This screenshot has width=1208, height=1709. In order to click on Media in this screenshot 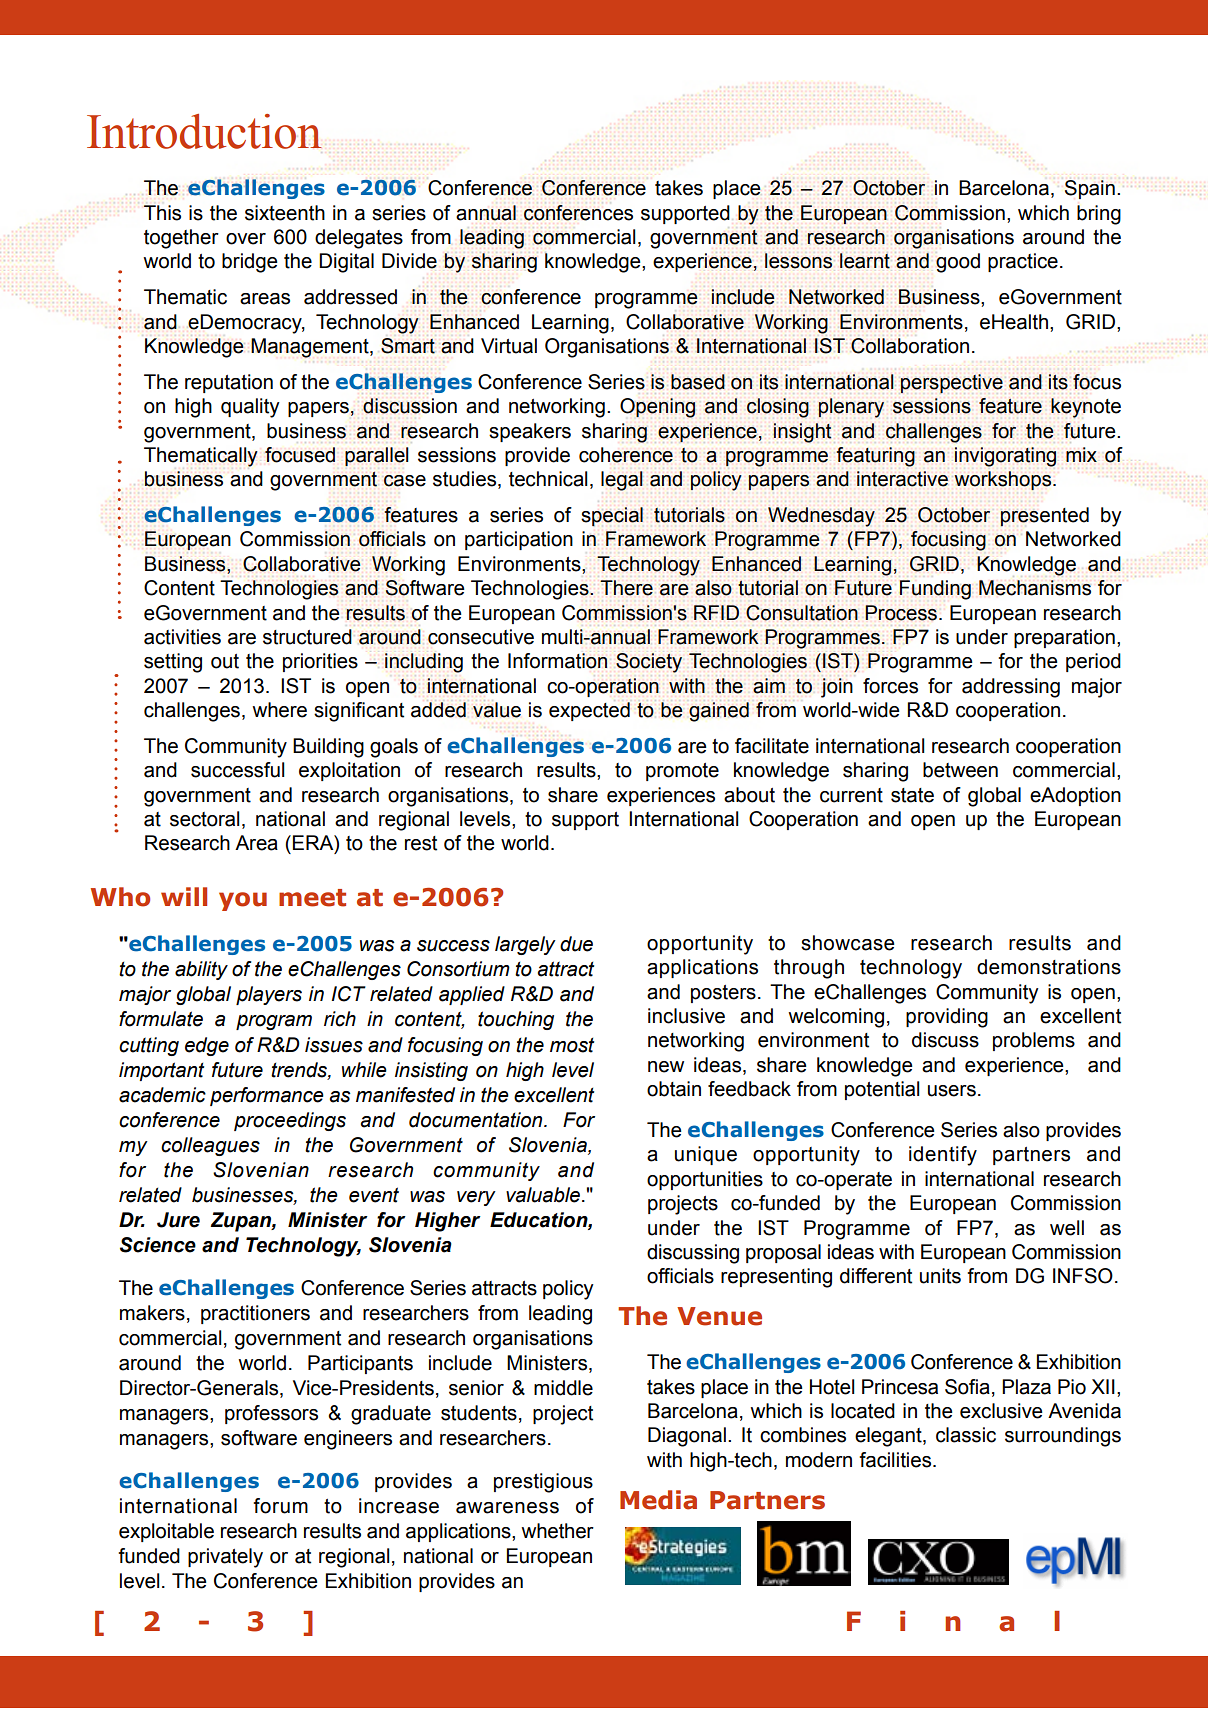, I will do `click(658, 1500)`.
